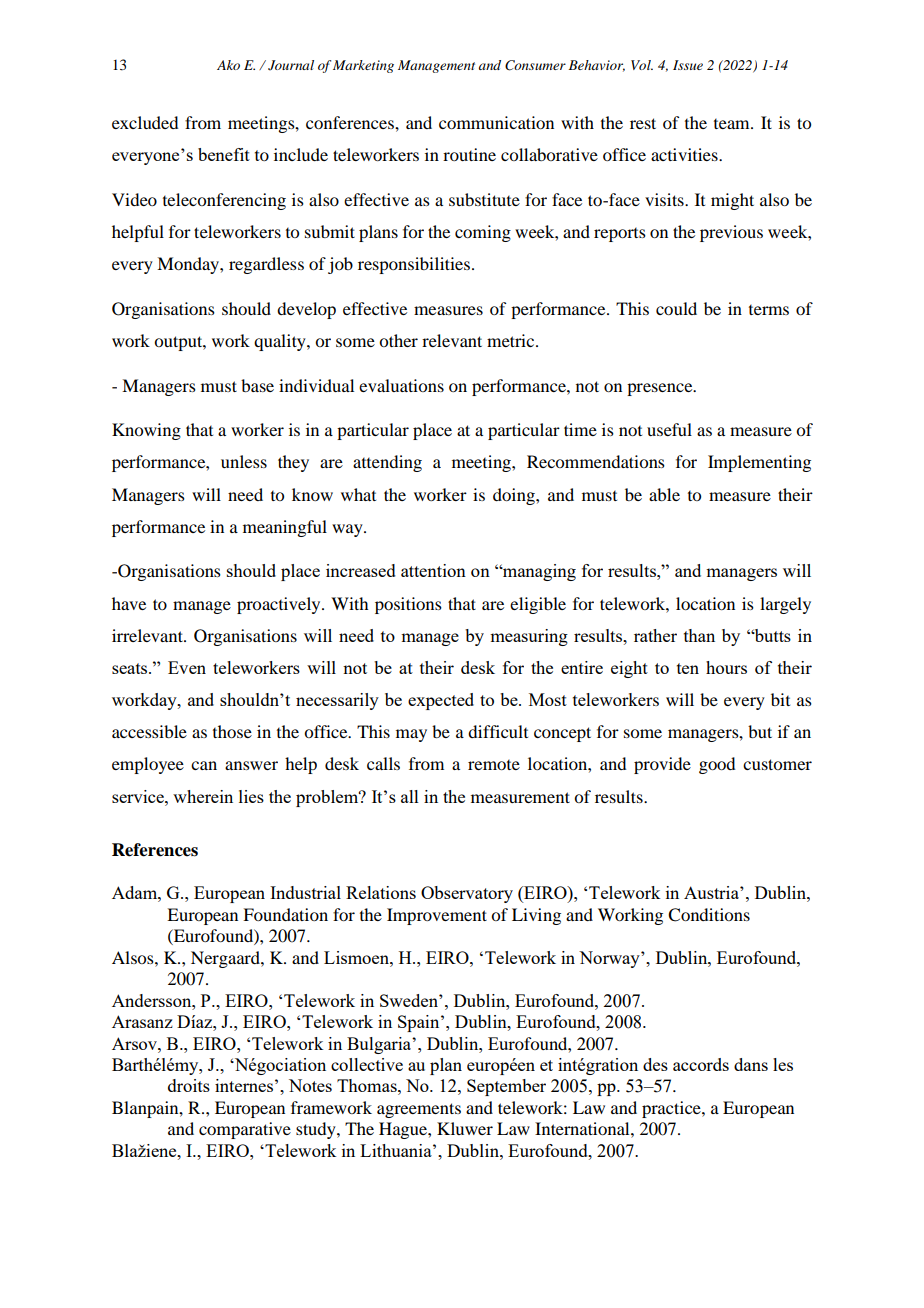  Describe the element at coordinates (245, 1130) in the page. I see `comparative` at that location.
